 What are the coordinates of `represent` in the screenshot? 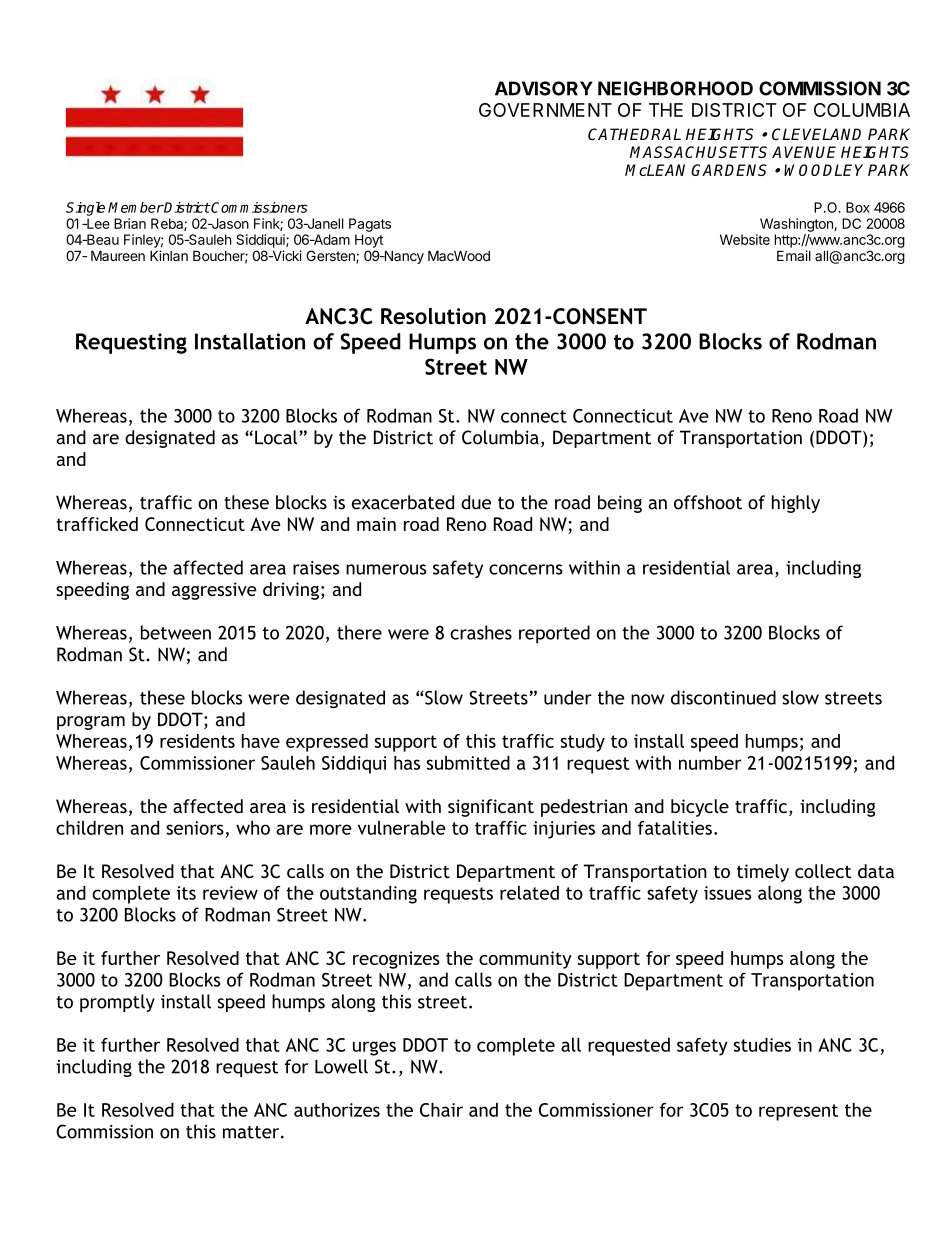 It's located at (798, 1112).
